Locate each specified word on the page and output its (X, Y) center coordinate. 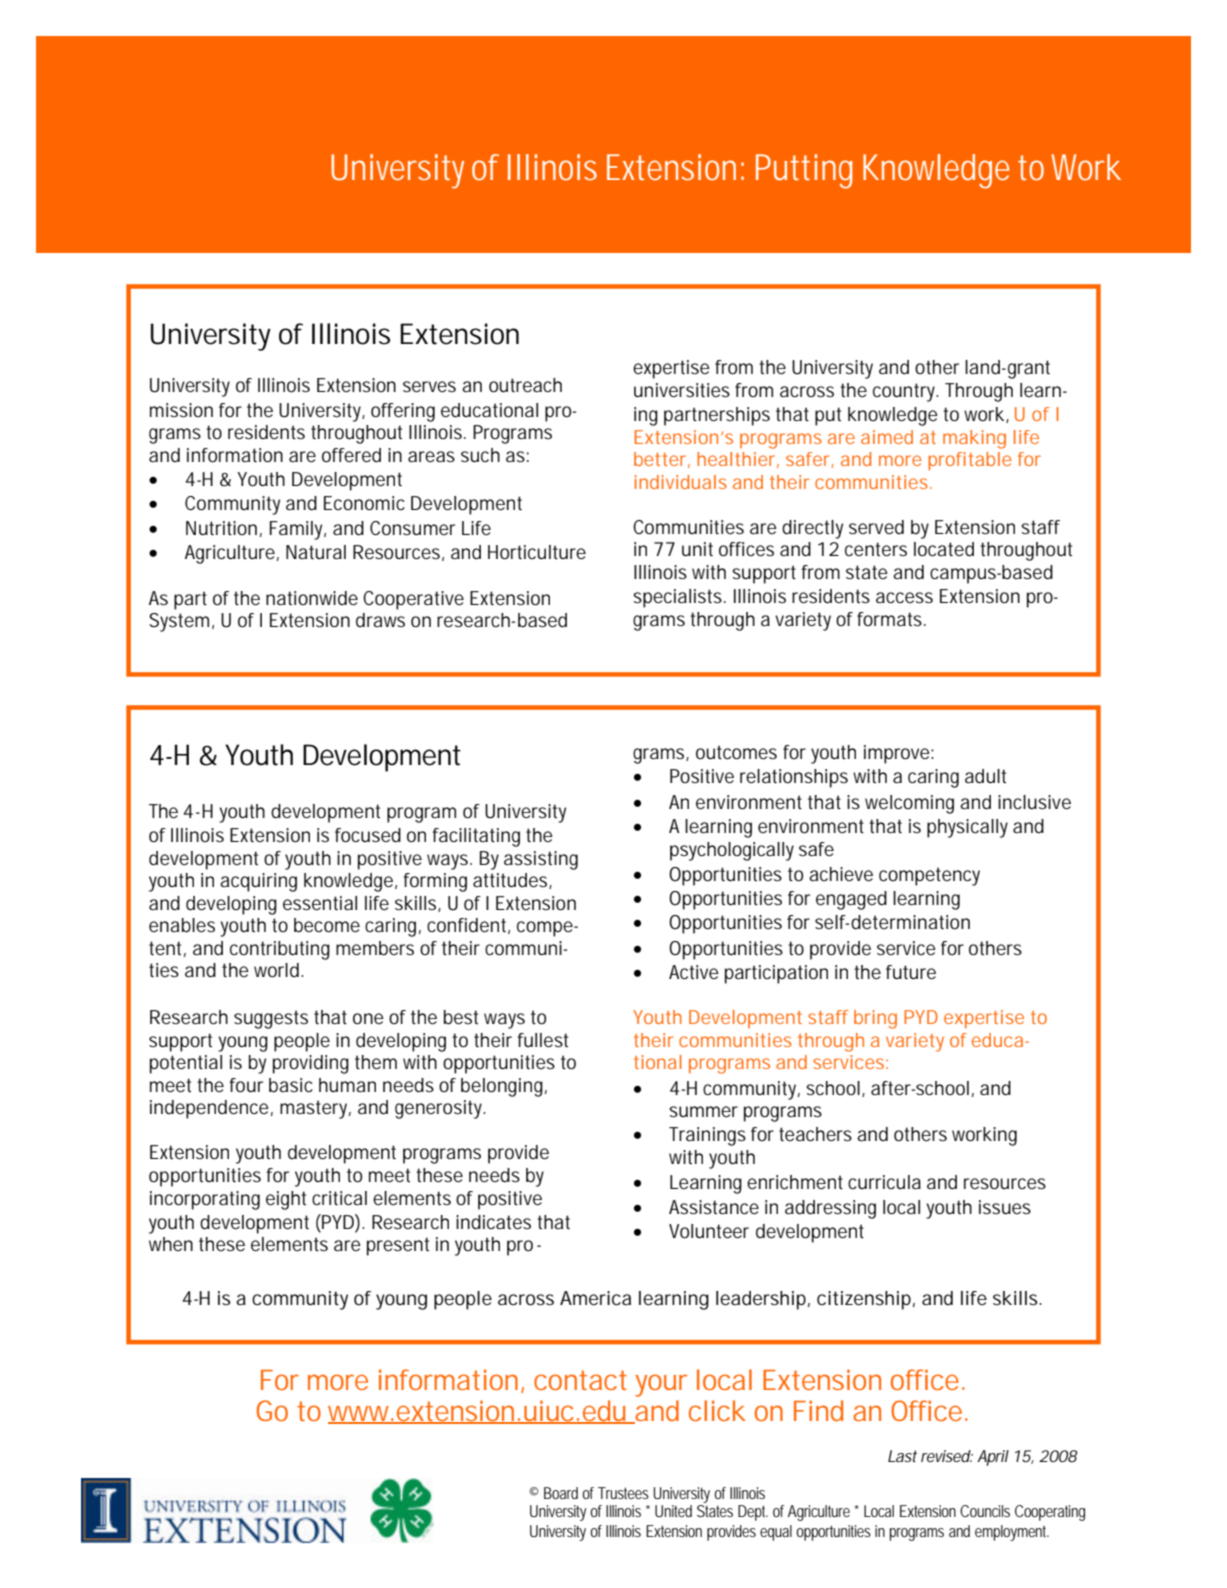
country (905, 392)
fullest (542, 1040)
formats (891, 619)
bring (875, 1019)
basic (291, 1085)
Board (561, 1493)
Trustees (623, 1493)
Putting (804, 171)
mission (181, 410)
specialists (679, 598)
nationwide (312, 598)
